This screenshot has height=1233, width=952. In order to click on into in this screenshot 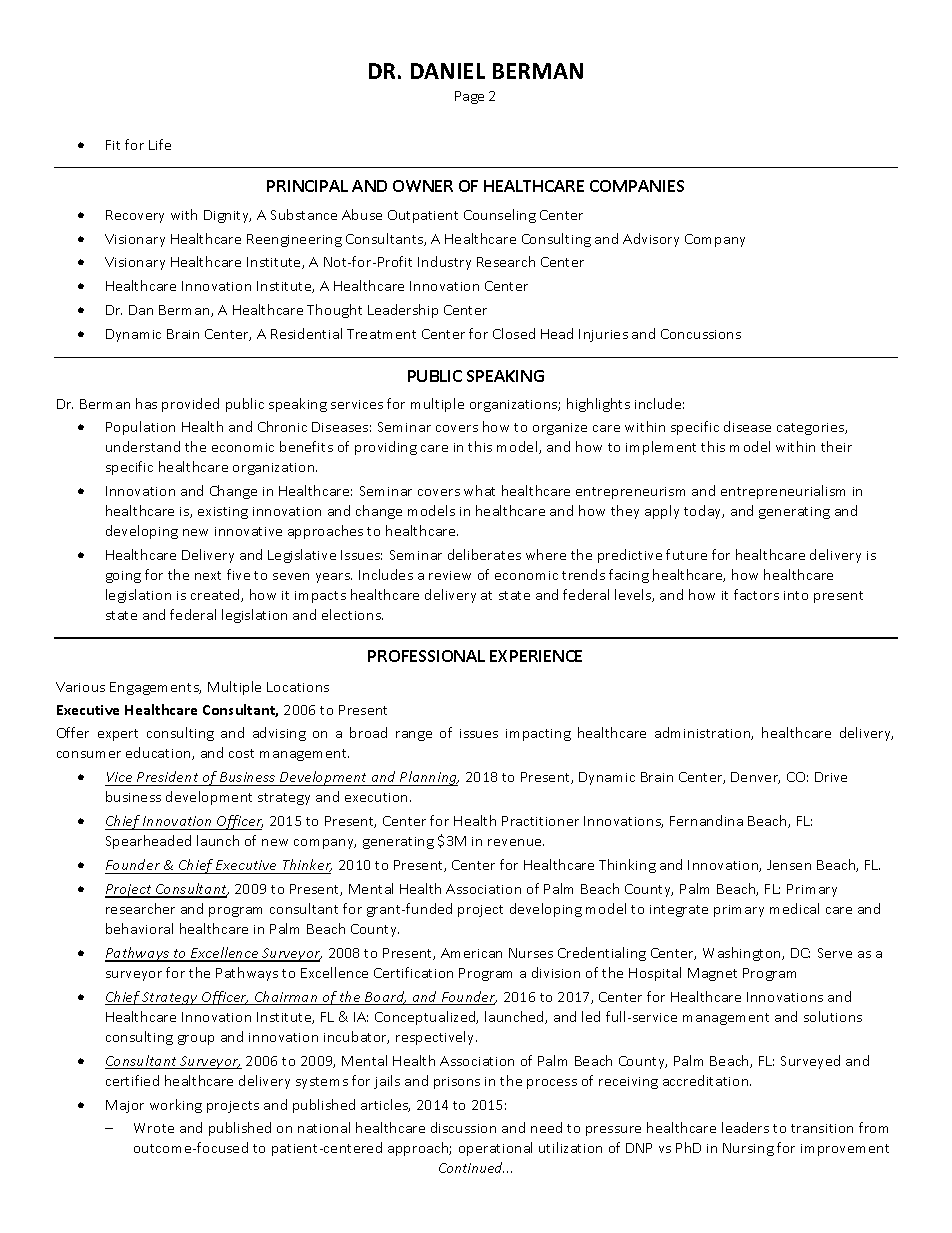, I will do `click(796, 595)`.
